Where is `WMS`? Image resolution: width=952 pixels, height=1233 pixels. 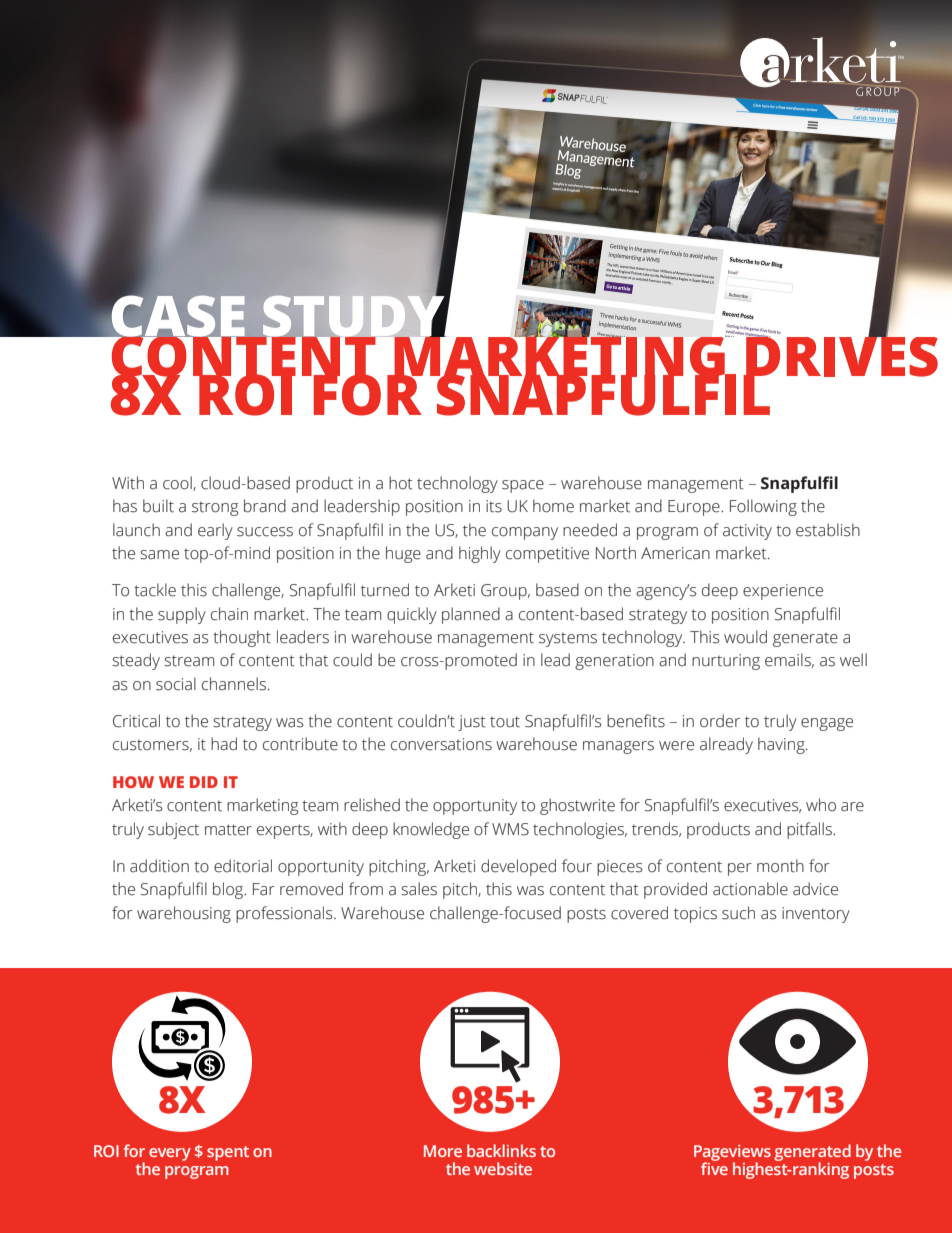 WMS is located at coordinates (510, 829).
